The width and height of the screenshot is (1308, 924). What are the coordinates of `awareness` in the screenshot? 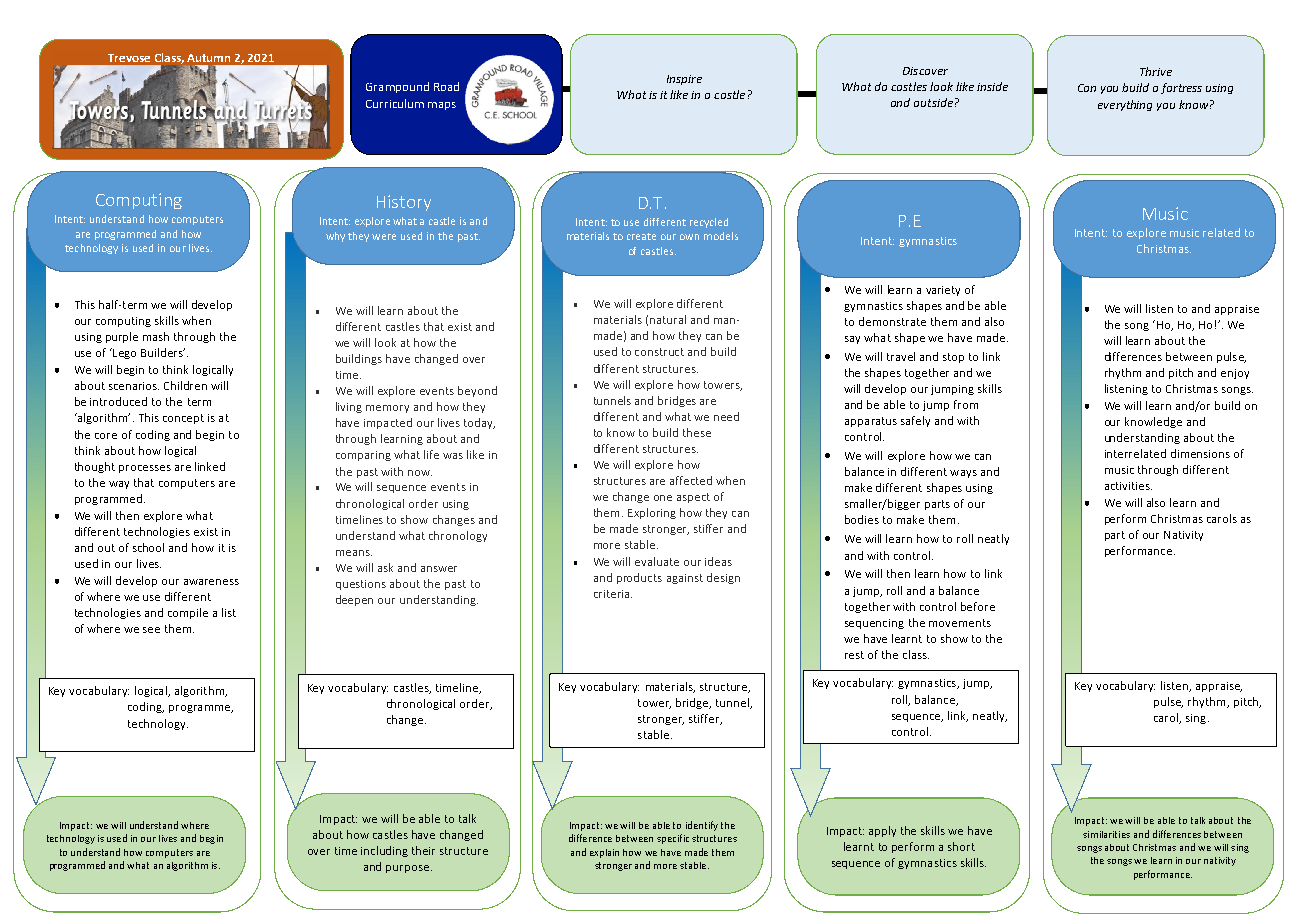 It's located at (211, 582).
